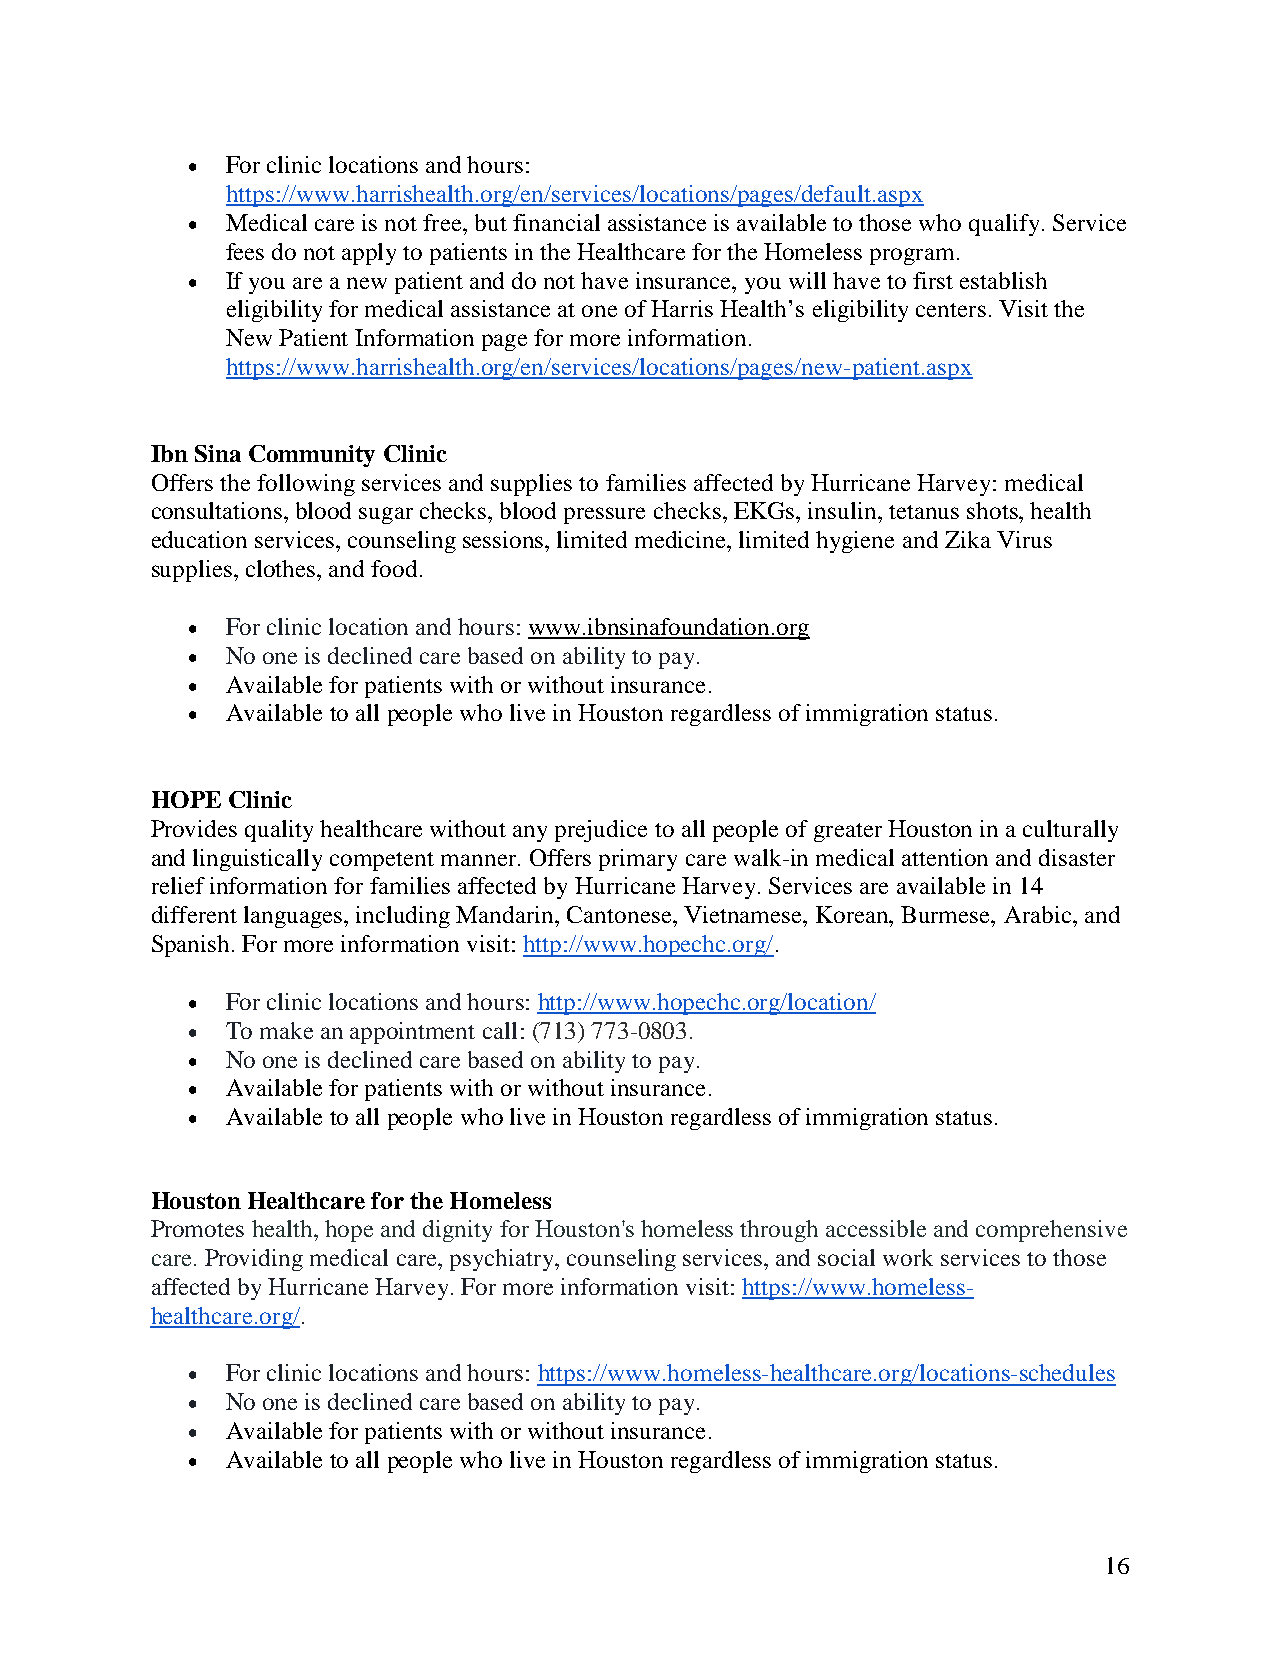  I want to click on pressure, so click(604, 515).
